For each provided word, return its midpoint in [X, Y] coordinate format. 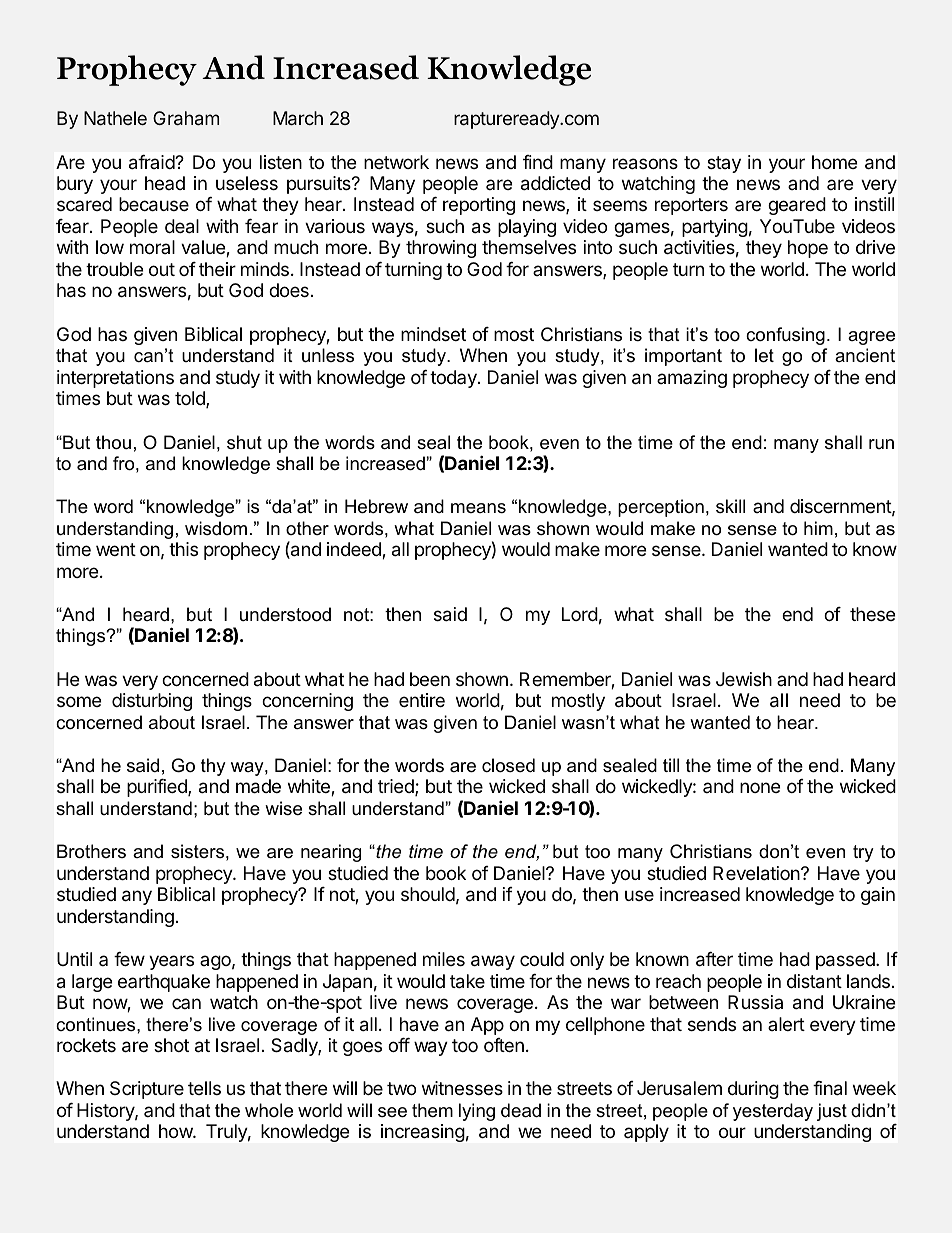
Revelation [757, 873]
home [834, 162]
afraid [152, 162]
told [191, 399]
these [872, 614]
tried [397, 787]
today [454, 379]
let [764, 355]
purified [158, 788]
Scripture [147, 1090]
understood [285, 614]
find [538, 162]
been [430, 679]
